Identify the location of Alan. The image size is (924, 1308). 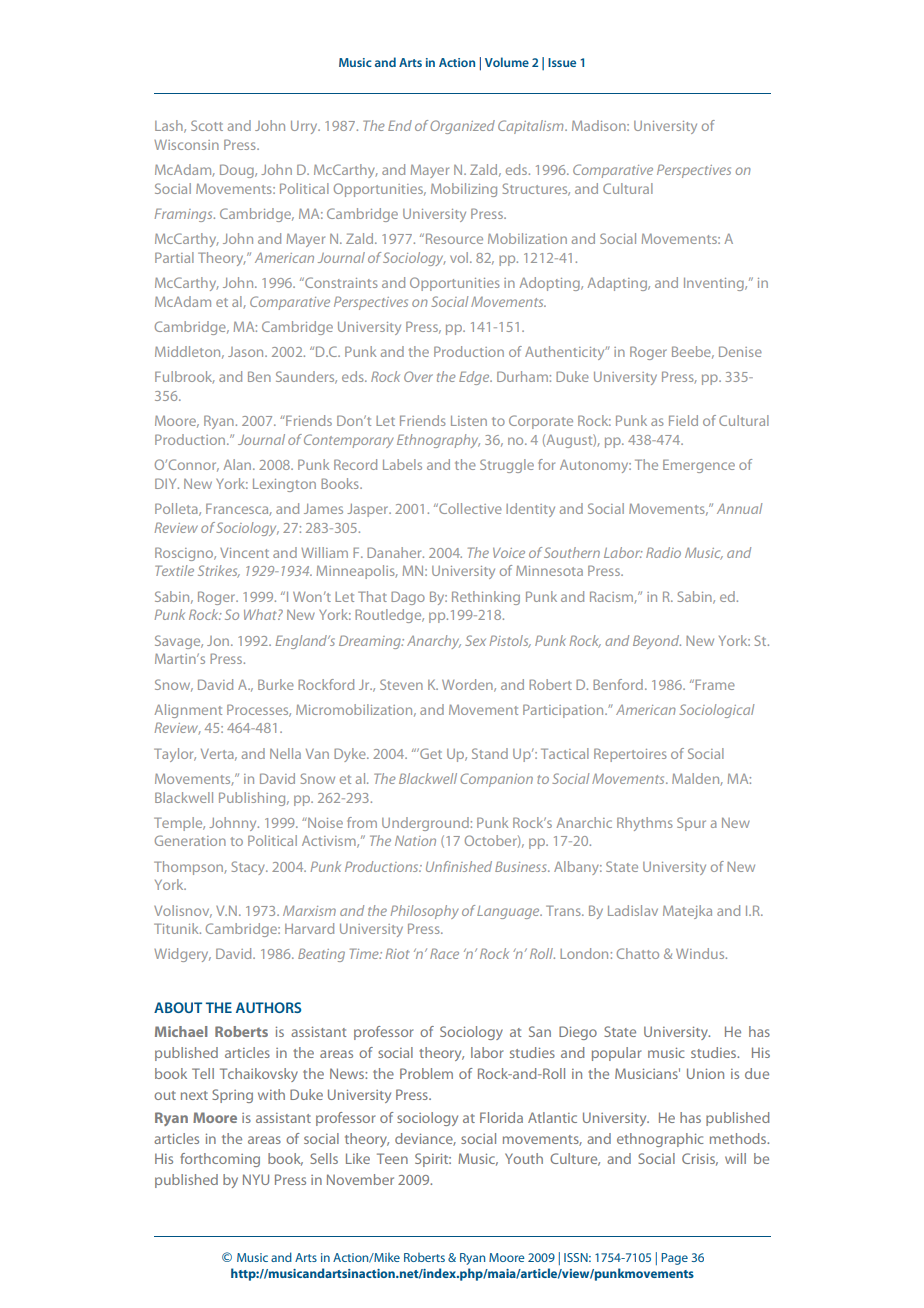
(239, 464).
